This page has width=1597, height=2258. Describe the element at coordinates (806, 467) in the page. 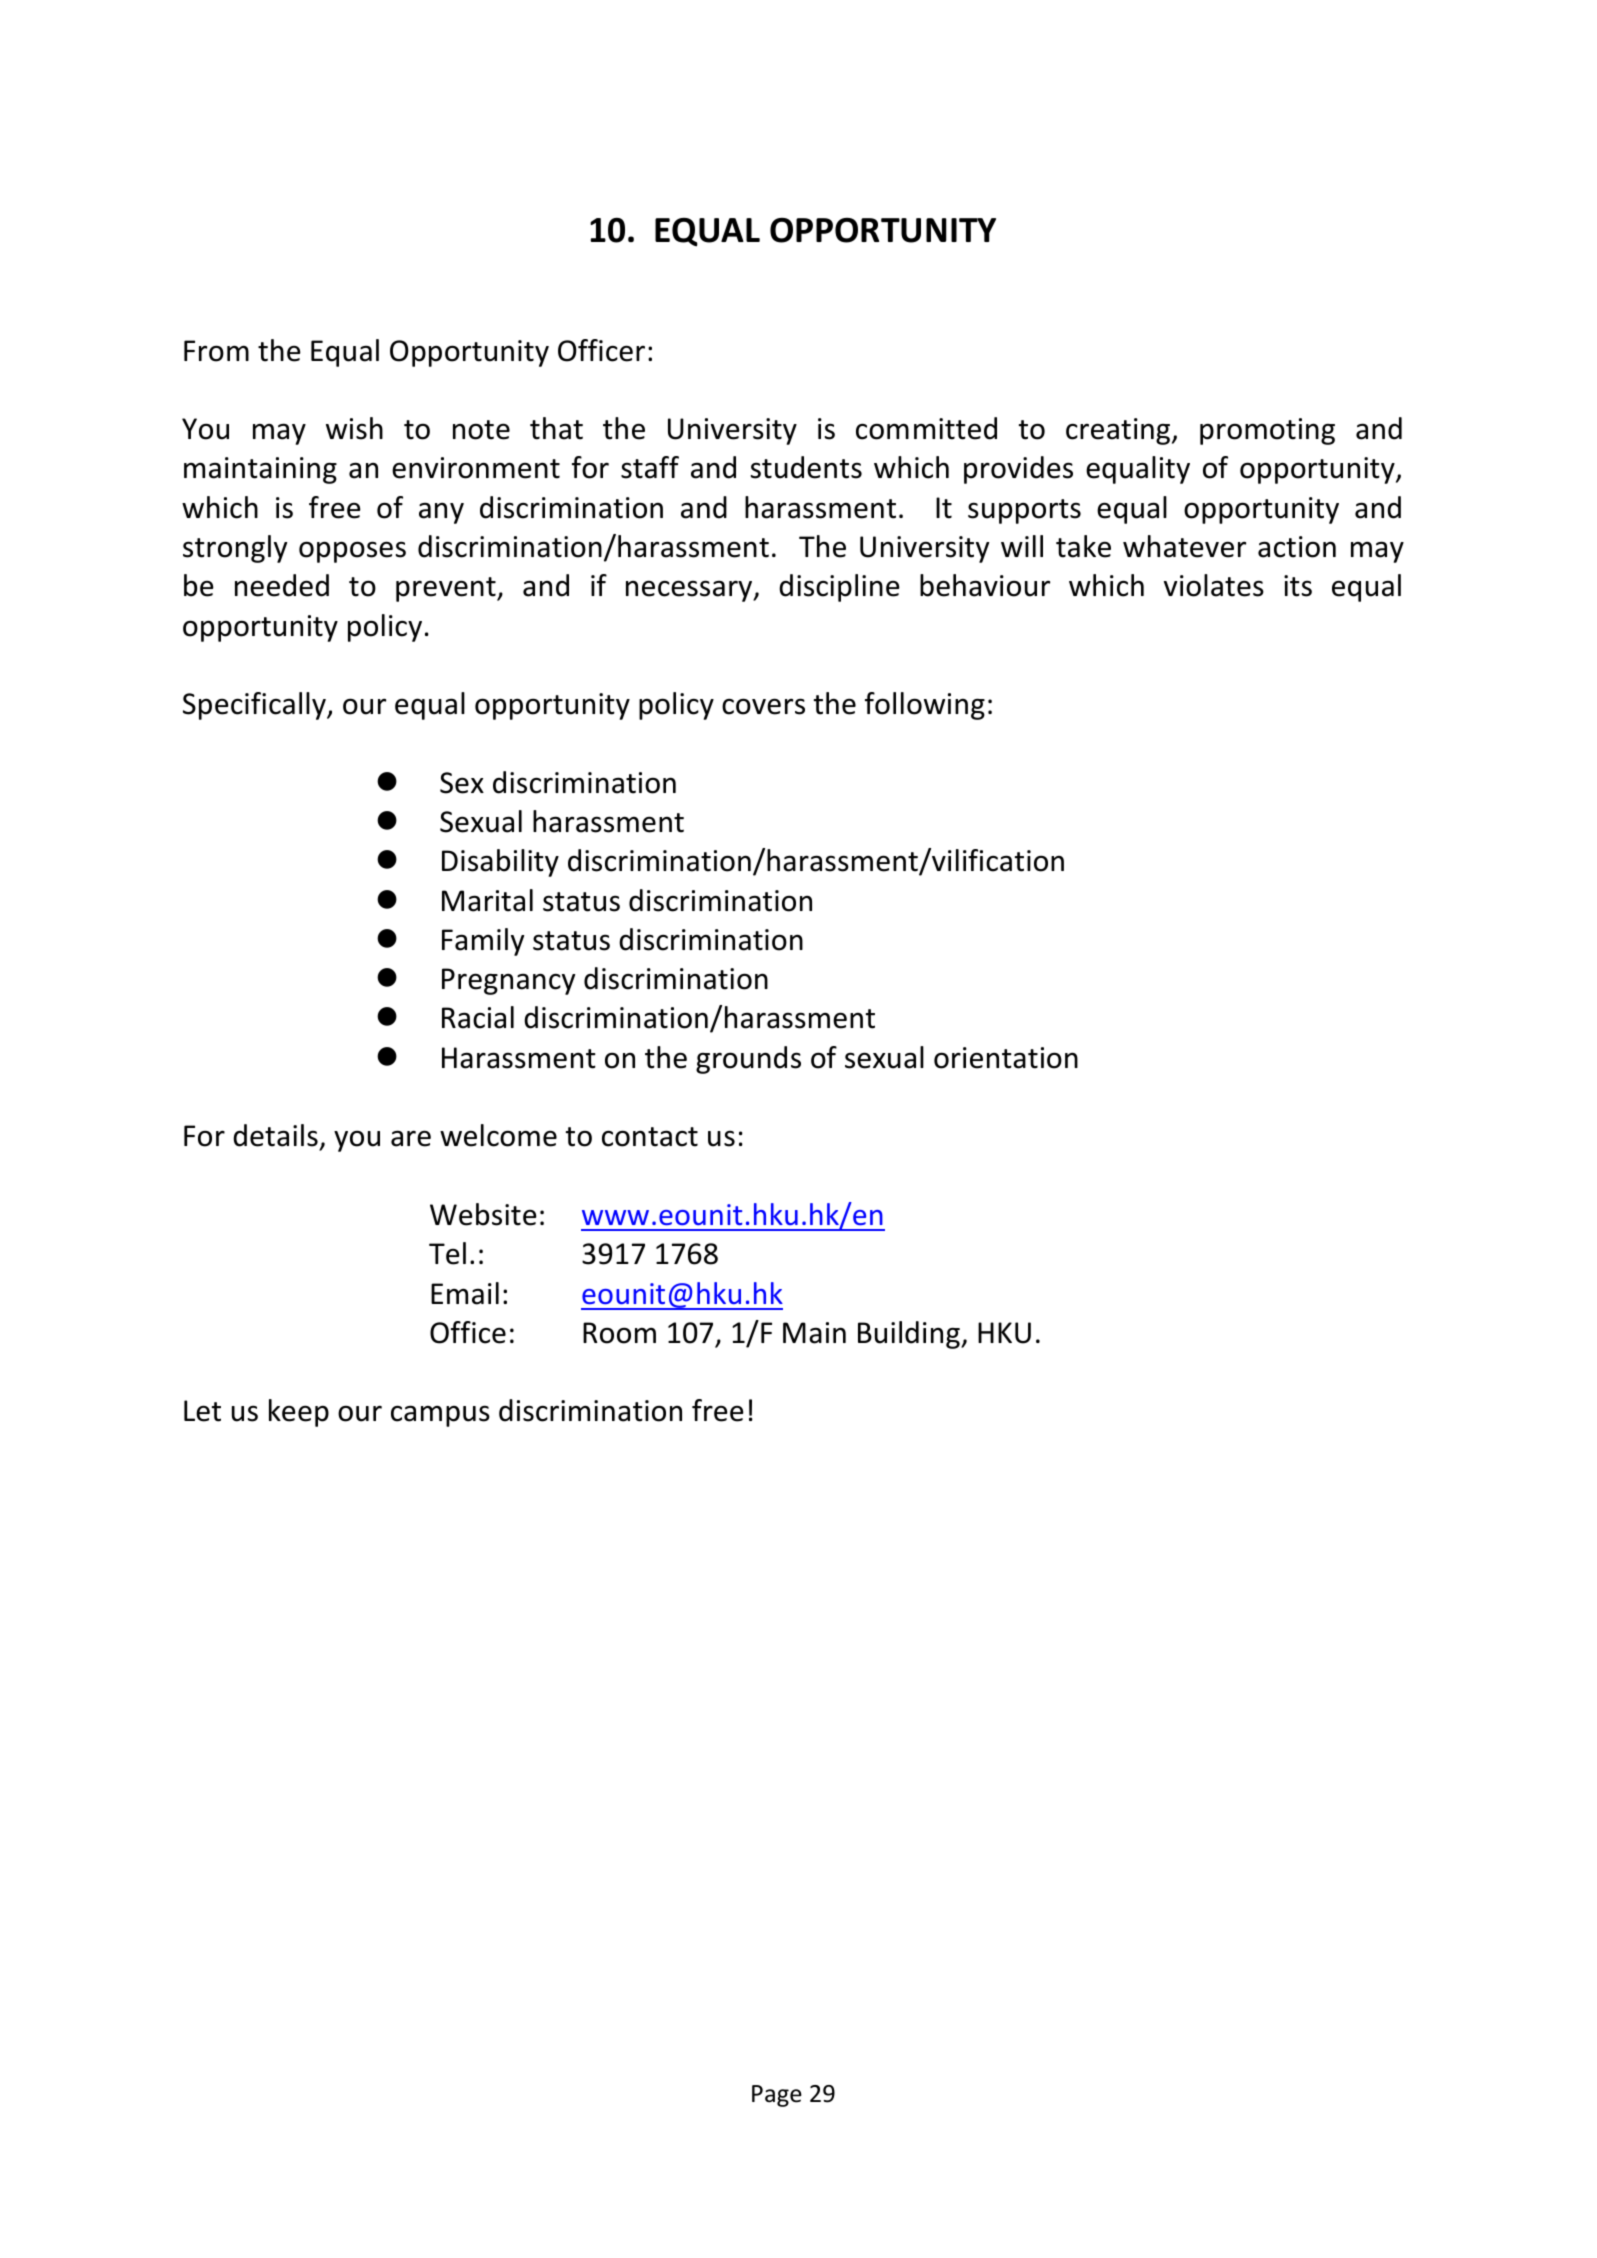

I see `students` at that location.
